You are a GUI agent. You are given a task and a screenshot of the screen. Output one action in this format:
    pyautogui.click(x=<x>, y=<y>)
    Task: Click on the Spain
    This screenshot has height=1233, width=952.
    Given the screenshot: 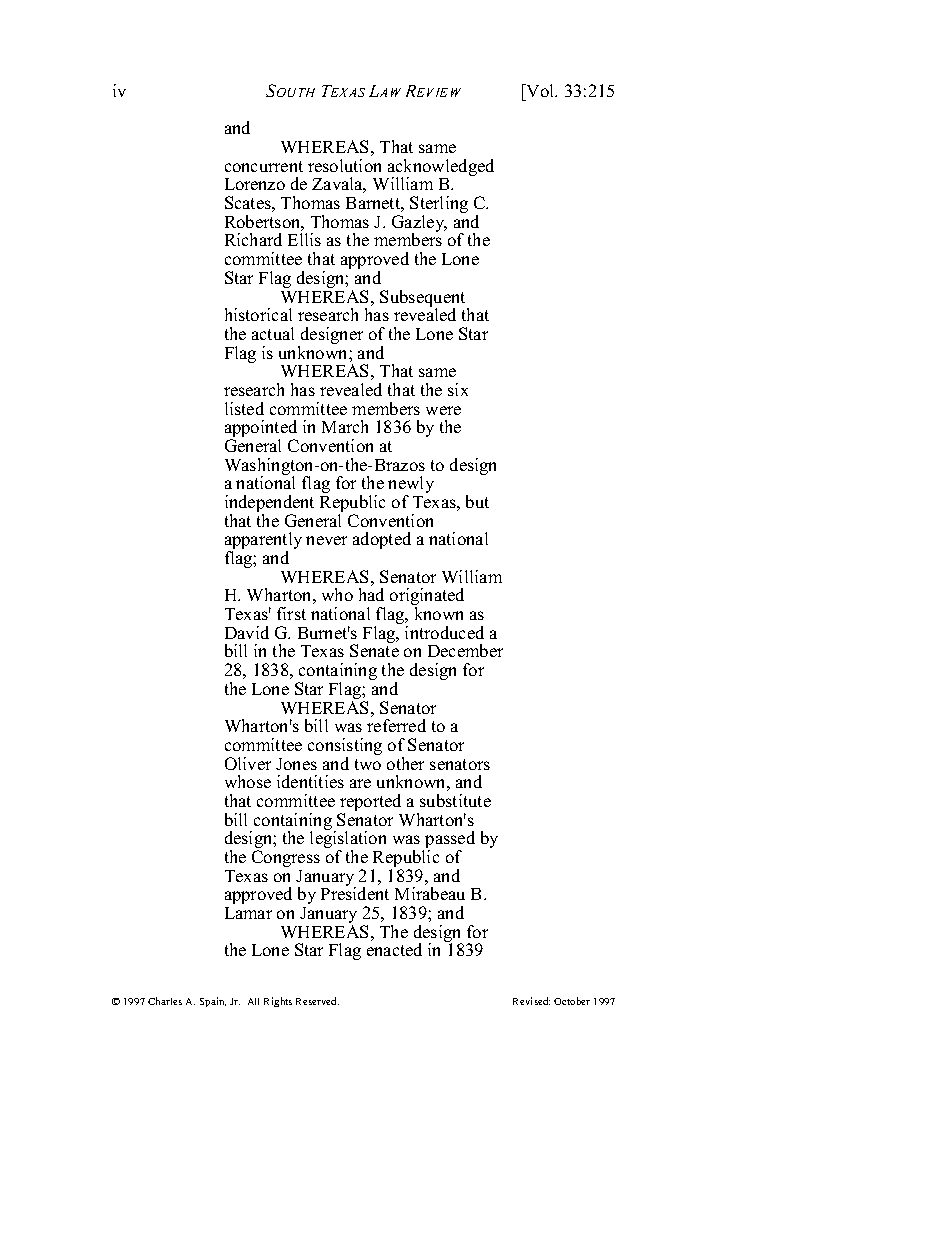 What is the action you would take?
    pyautogui.click(x=213, y=1002)
